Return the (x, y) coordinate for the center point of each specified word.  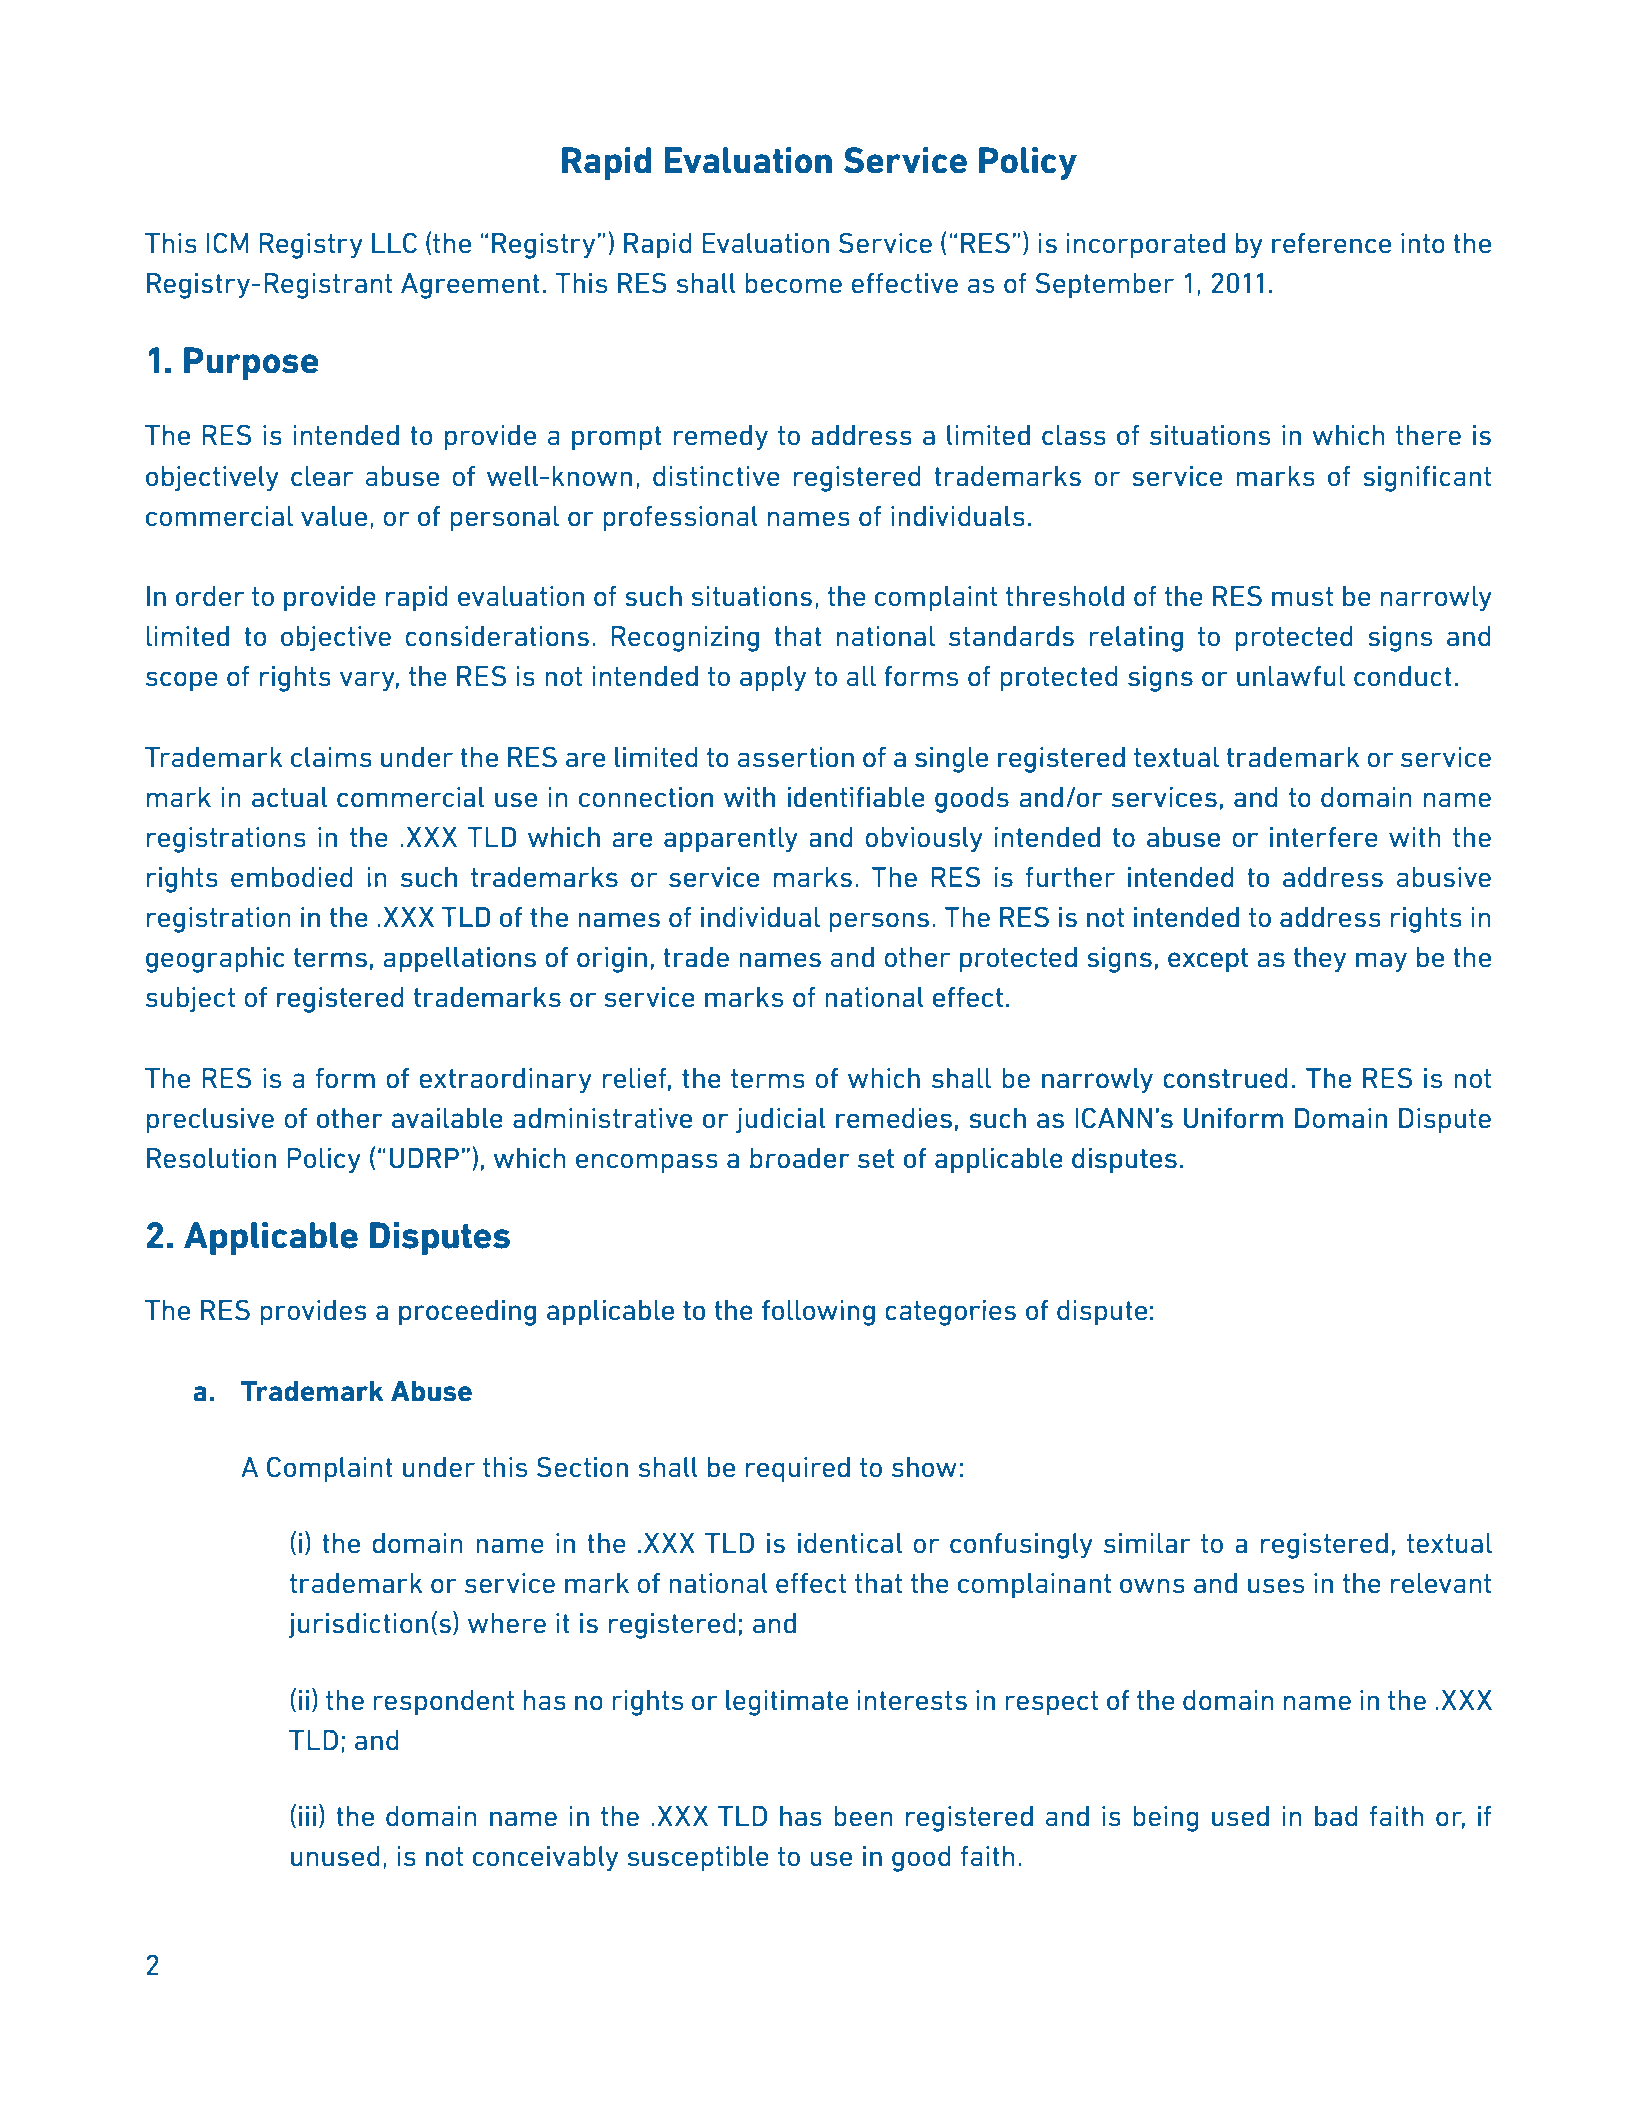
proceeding (467, 1313)
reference (1331, 243)
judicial (780, 1121)
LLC (394, 243)
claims (331, 757)
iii (307, 1816)
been (863, 1816)
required (798, 1470)
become (793, 283)
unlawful (1291, 676)
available (447, 1118)
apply (773, 679)
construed (1225, 1078)
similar (1147, 1543)
